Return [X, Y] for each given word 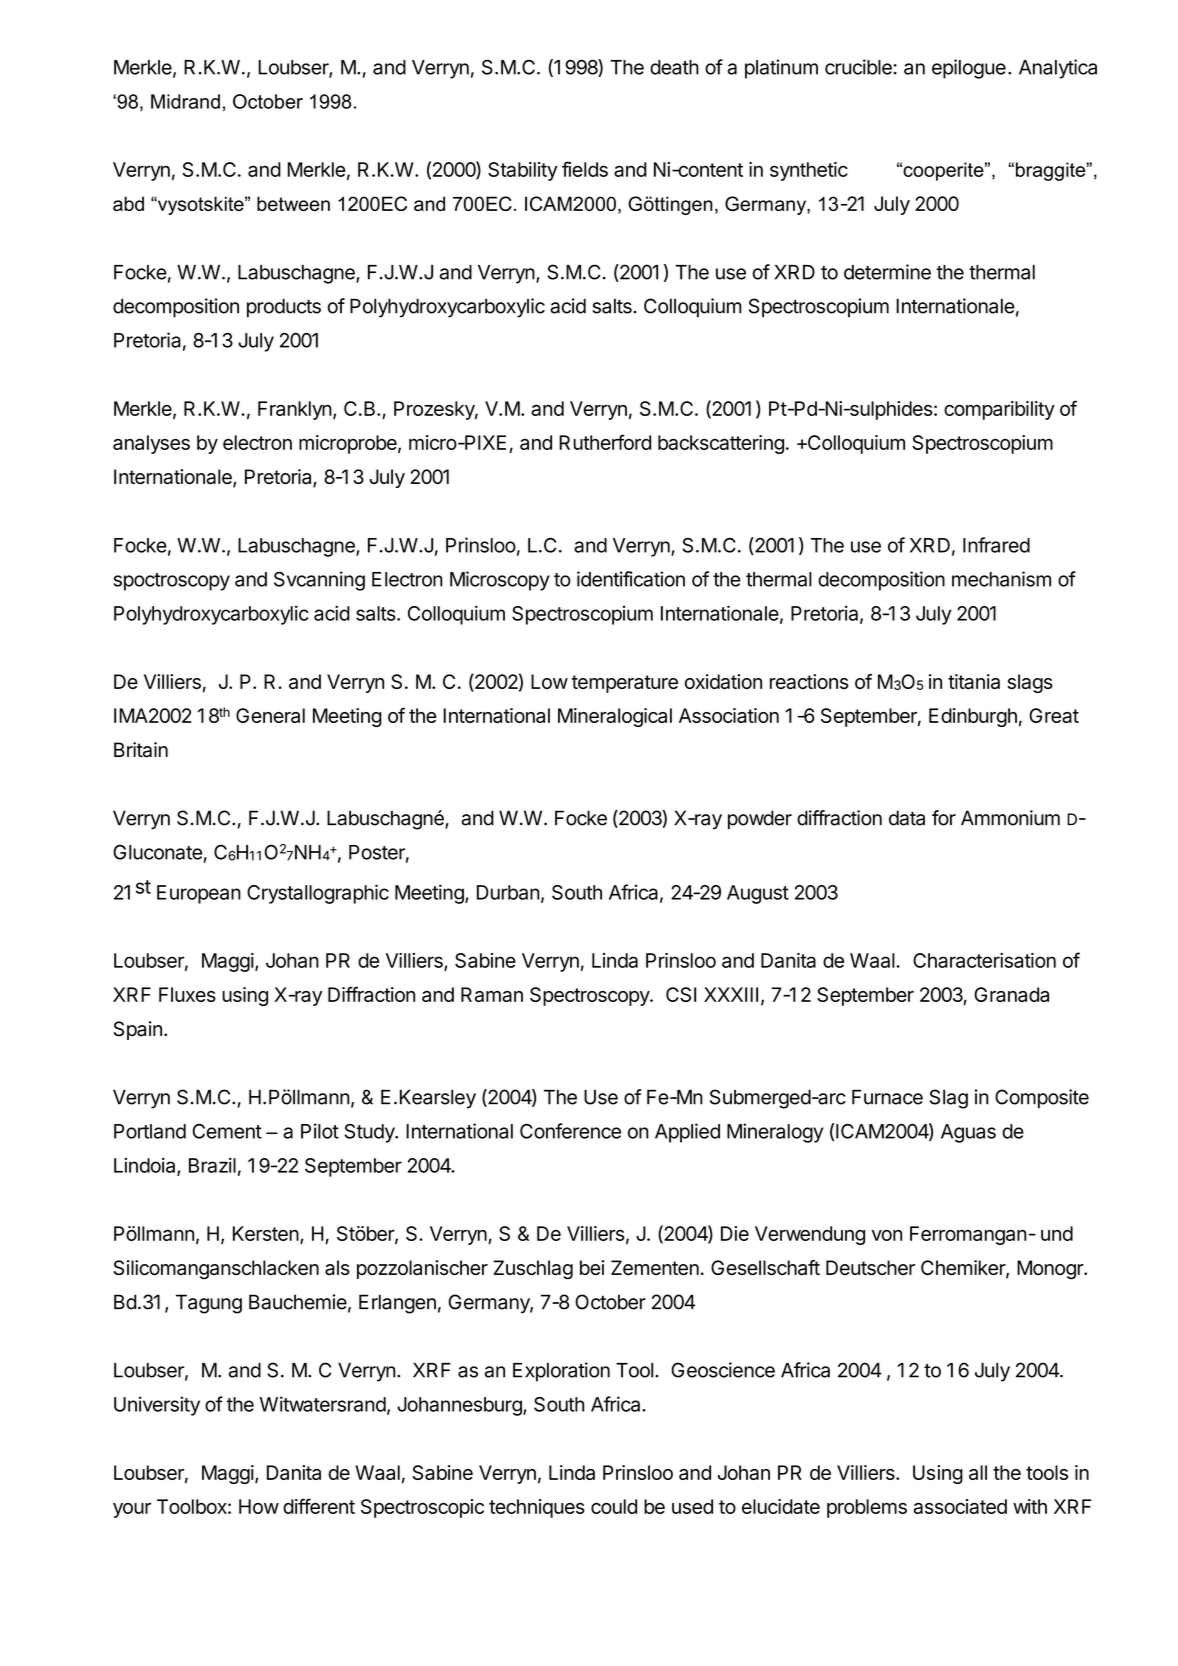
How [259, 1506]
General [270, 715]
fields [585, 169]
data [907, 818]
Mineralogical [615, 717]
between [293, 203]
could [614, 1506]
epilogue [969, 69]
